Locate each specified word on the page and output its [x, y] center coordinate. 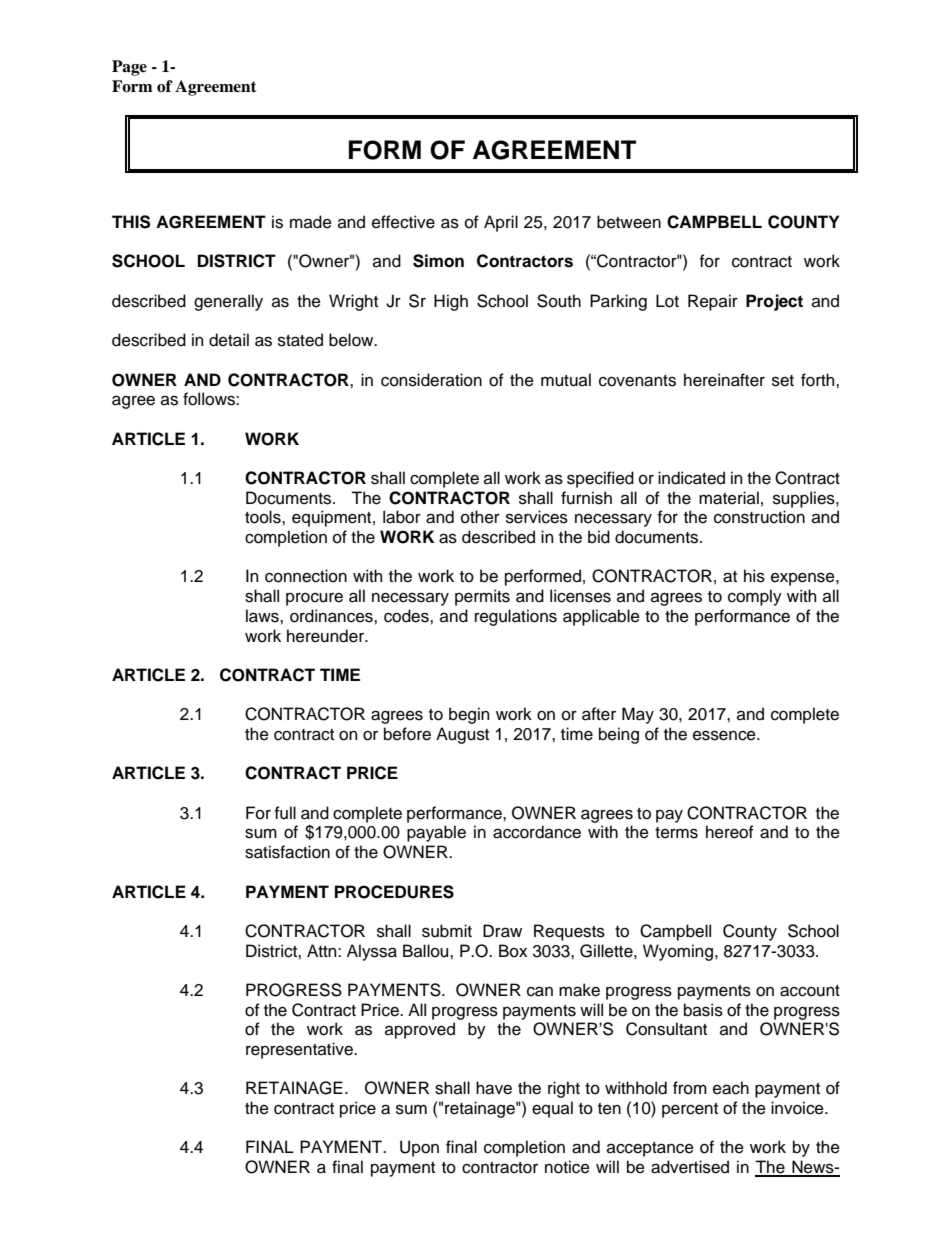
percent [690, 1110]
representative [300, 1050]
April [501, 223]
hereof [730, 832]
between [629, 222]
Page [129, 68]
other [480, 517]
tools [264, 517]
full [285, 813]
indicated [691, 478]
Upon [419, 1148]
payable [436, 833]
